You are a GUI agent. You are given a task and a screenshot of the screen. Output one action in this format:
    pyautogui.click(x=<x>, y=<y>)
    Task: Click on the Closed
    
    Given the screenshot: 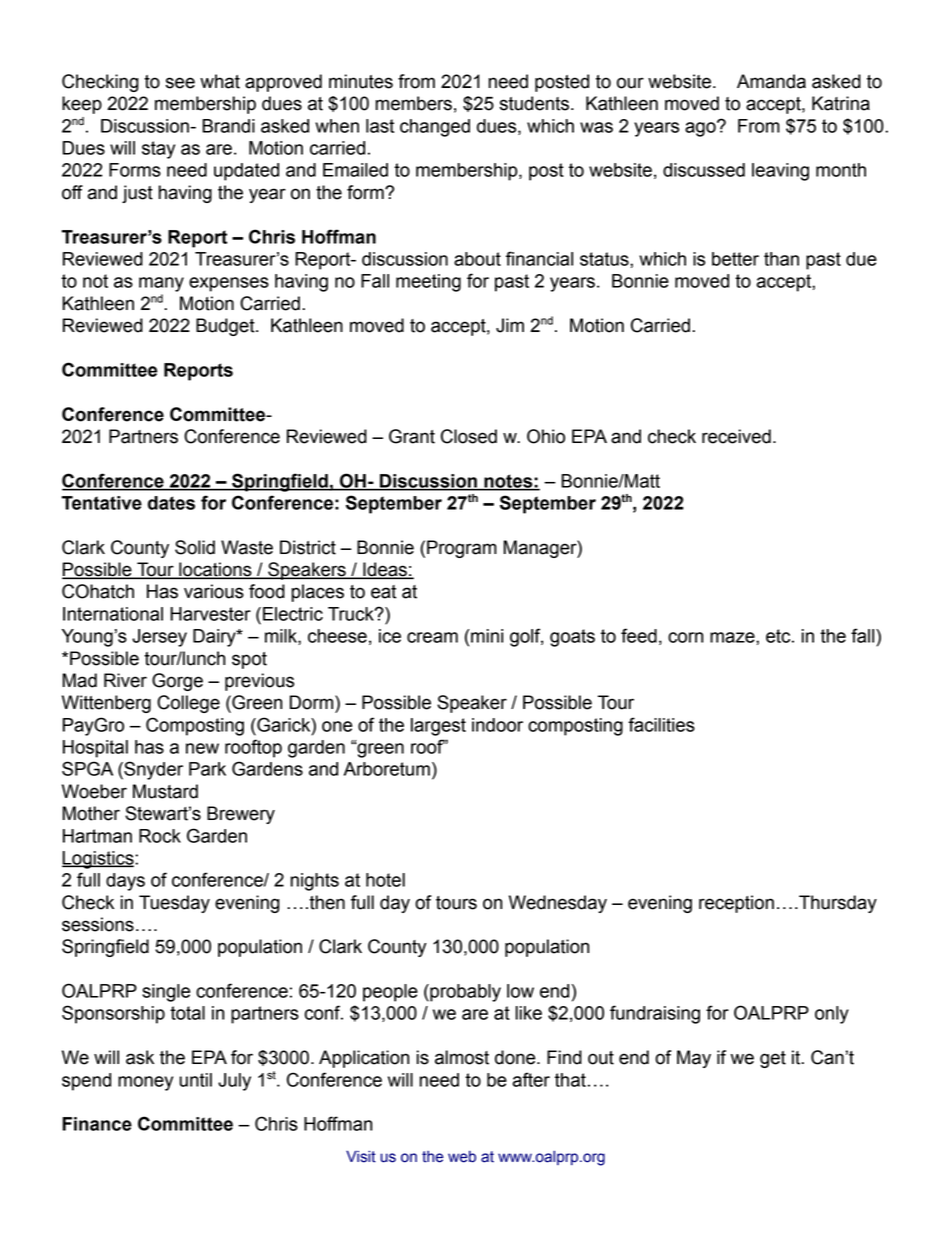 What is the action you would take?
    pyautogui.click(x=469, y=436)
